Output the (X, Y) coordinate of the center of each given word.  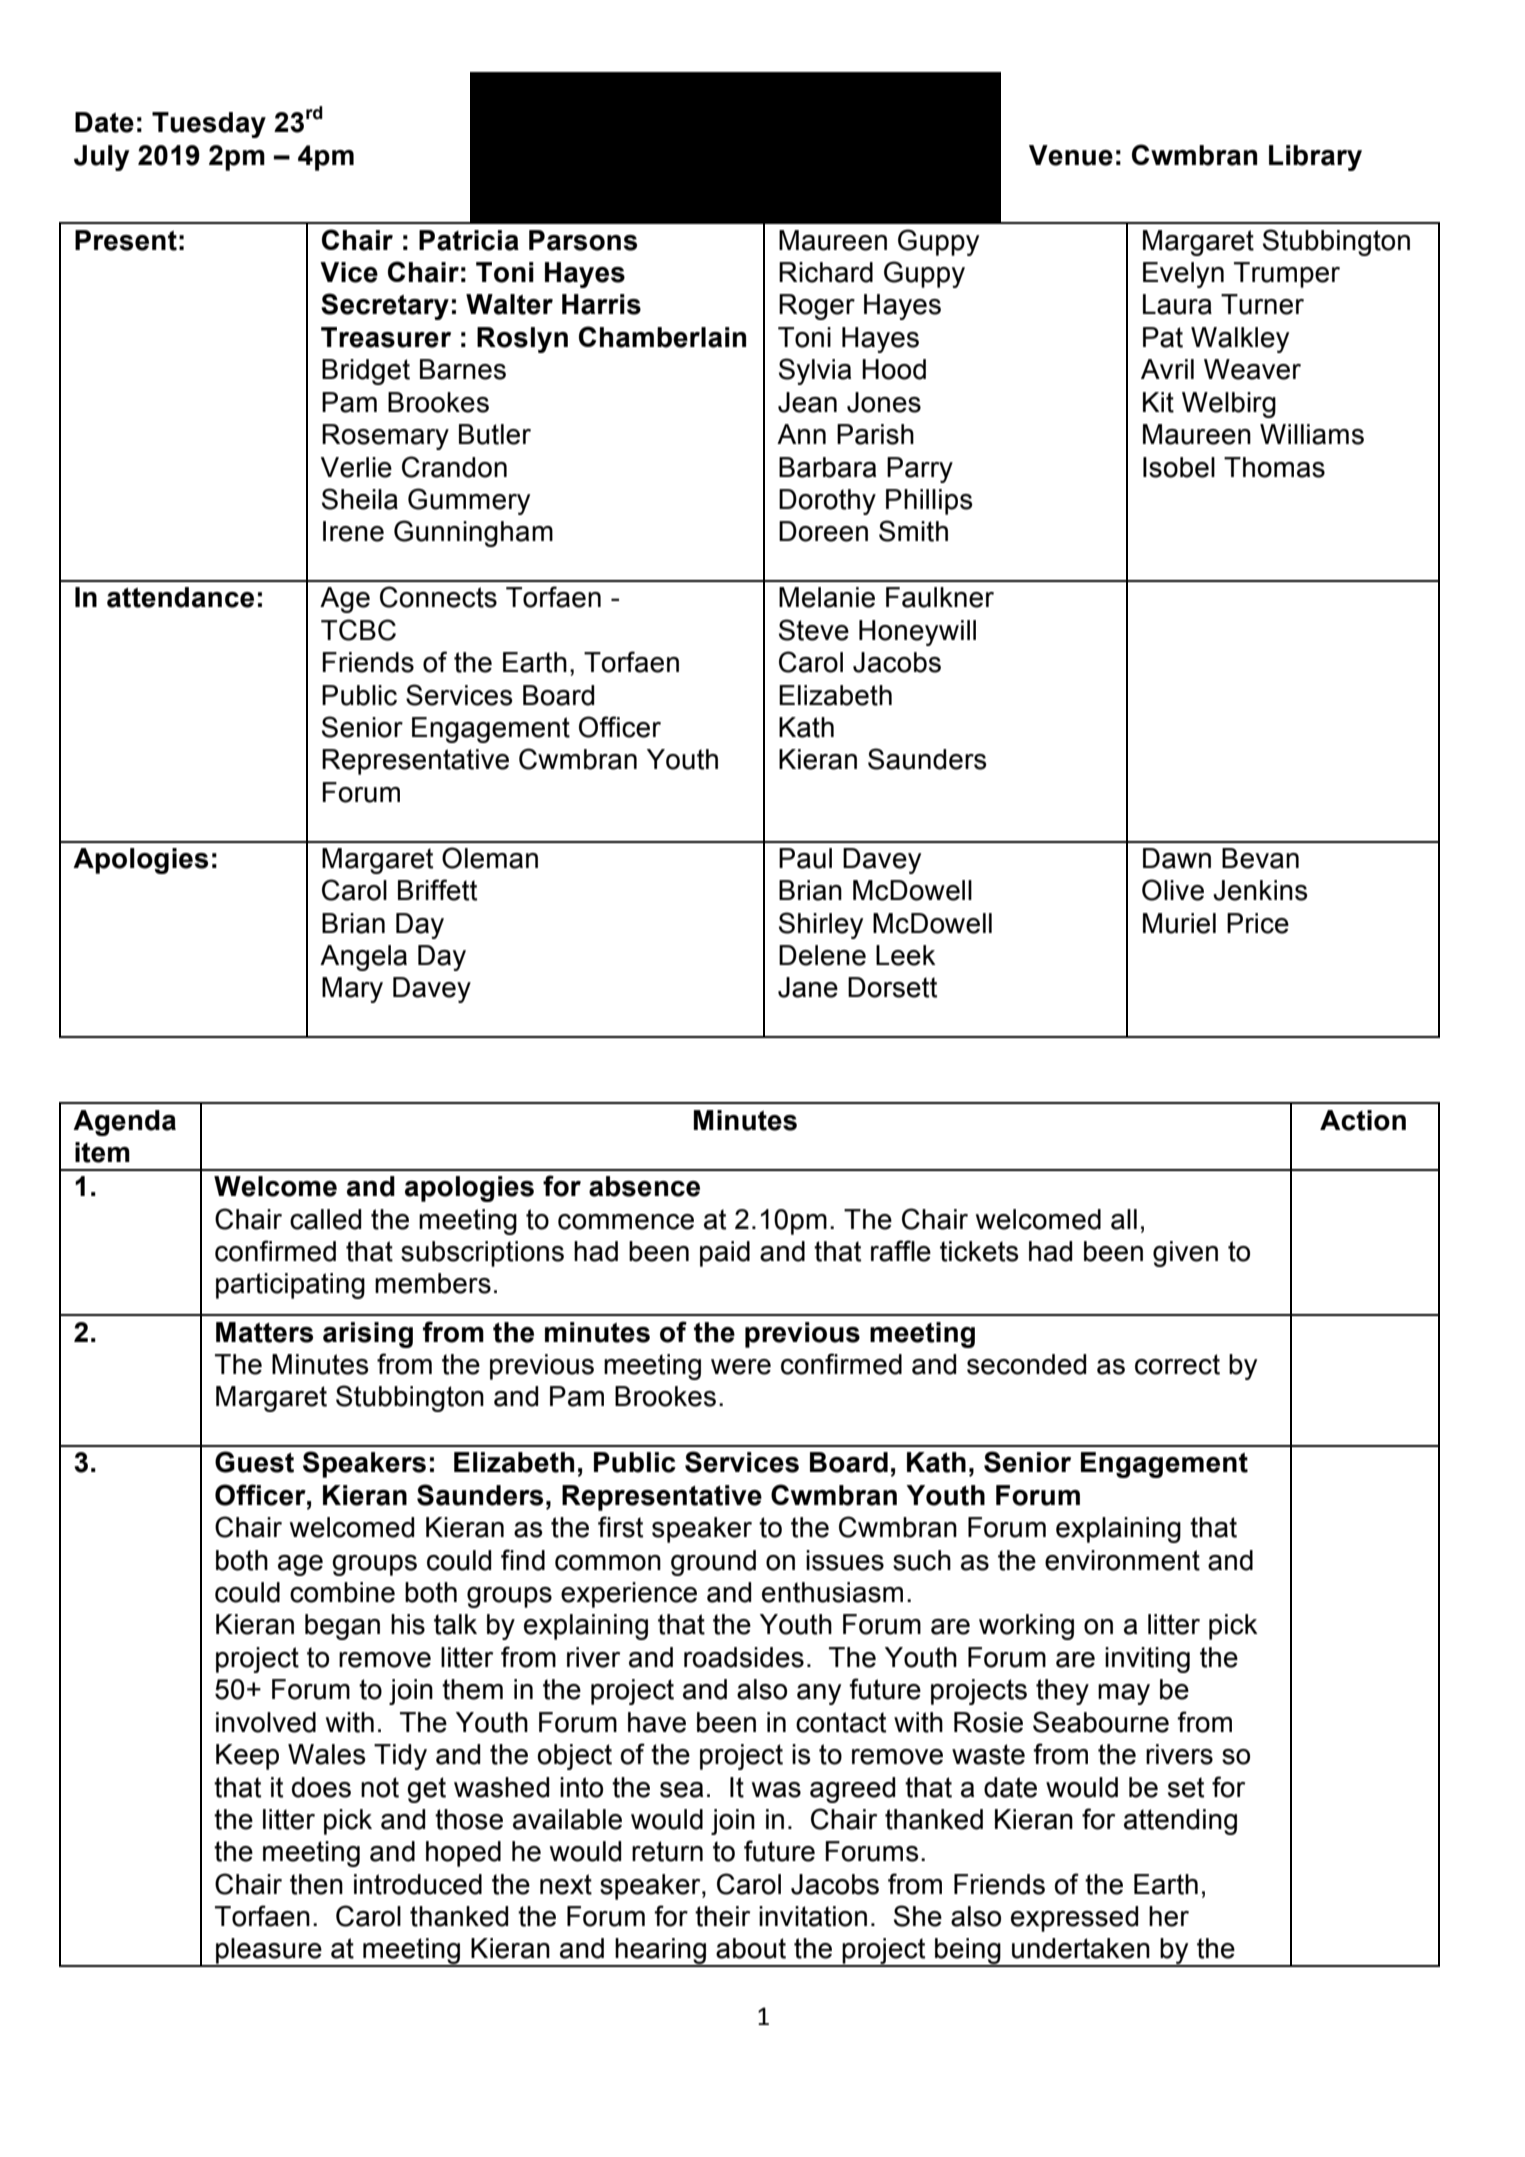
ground (713, 1563)
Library (1315, 158)
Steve (814, 630)
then (316, 1884)
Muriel (1179, 923)
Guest (254, 1462)
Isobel (1179, 467)
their (722, 1916)
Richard (826, 272)
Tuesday (209, 125)
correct (1177, 1364)
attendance (180, 597)
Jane (808, 987)
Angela (363, 958)
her (1169, 1916)
